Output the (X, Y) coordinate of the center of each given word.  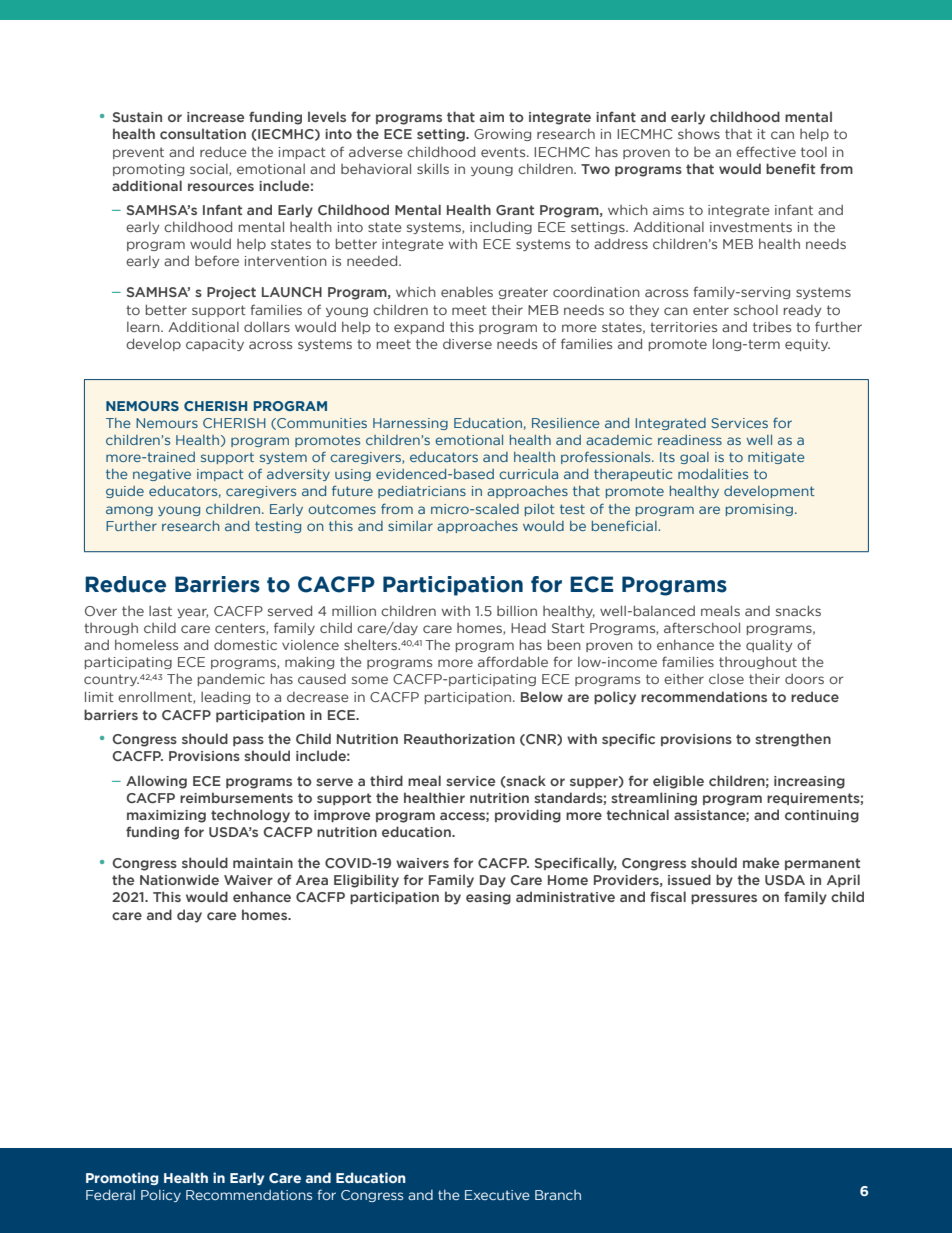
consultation (203, 133)
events (504, 152)
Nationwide (179, 879)
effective (766, 151)
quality (769, 645)
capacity (215, 345)
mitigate (776, 458)
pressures (724, 899)
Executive (497, 1195)
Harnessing (410, 424)
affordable (513, 661)
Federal (110, 1194)
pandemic (231, 680)
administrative (565, 896)
